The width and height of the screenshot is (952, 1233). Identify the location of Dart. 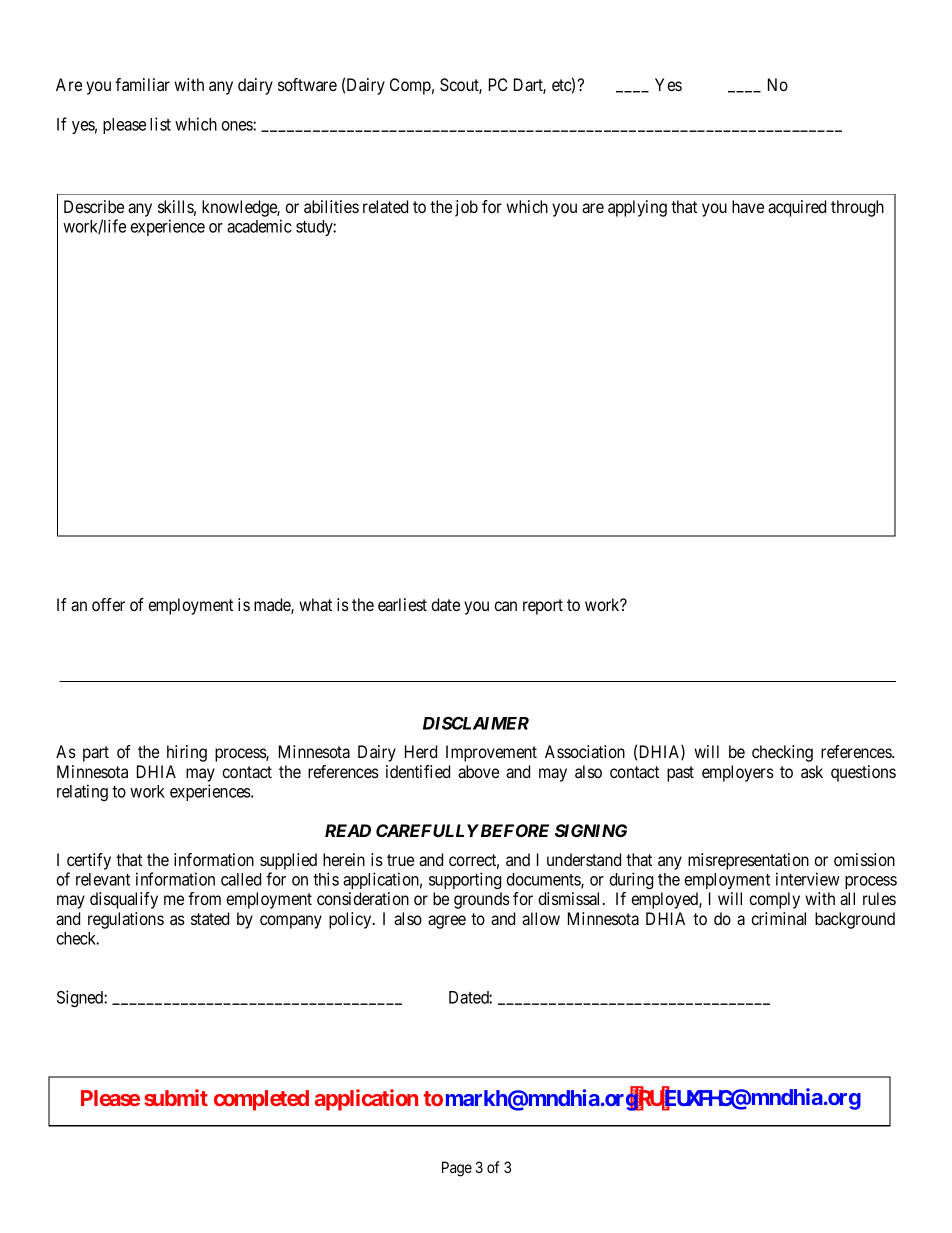
(530, 86).
